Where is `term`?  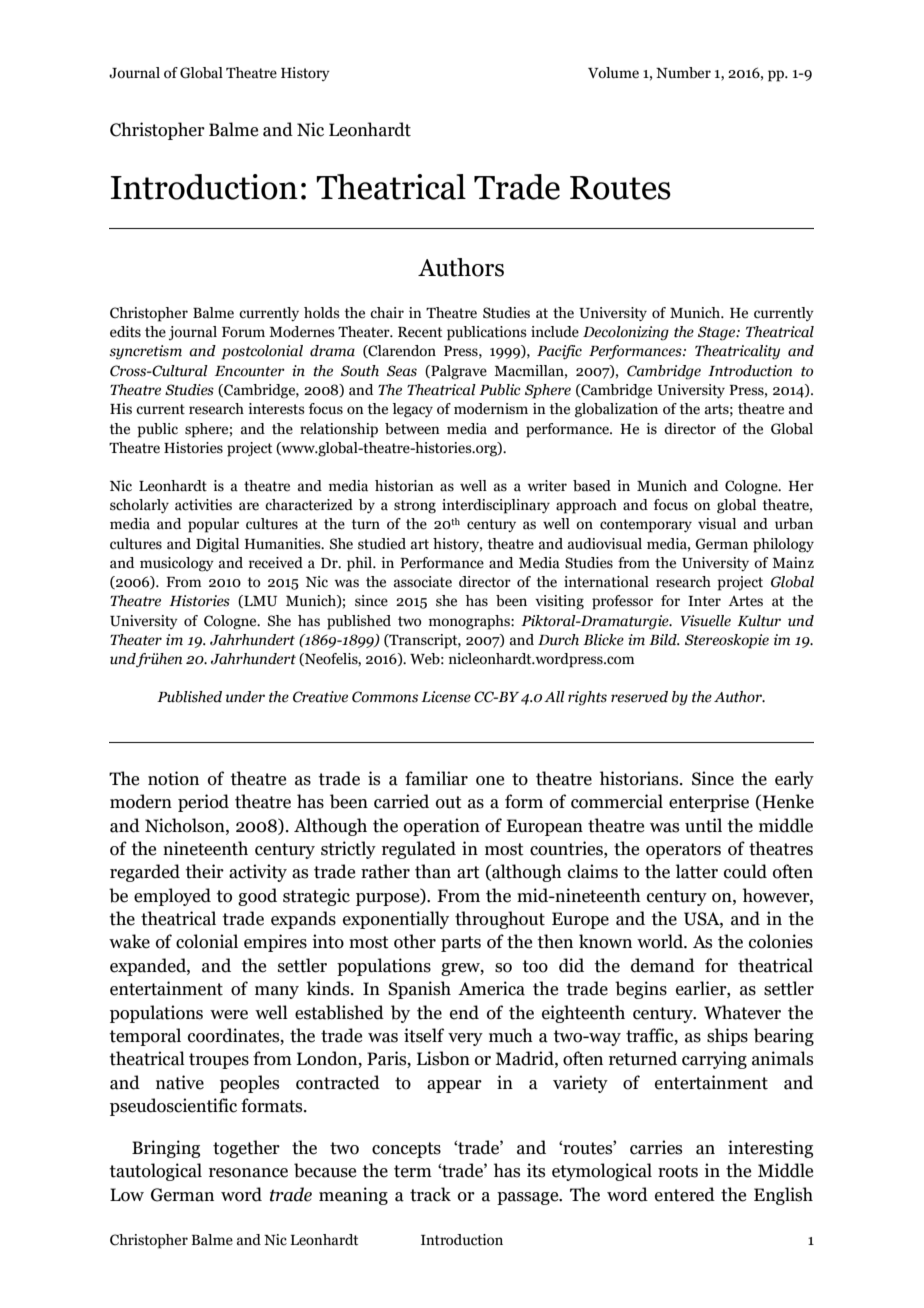
term is located at coordinates (413, 1171).
